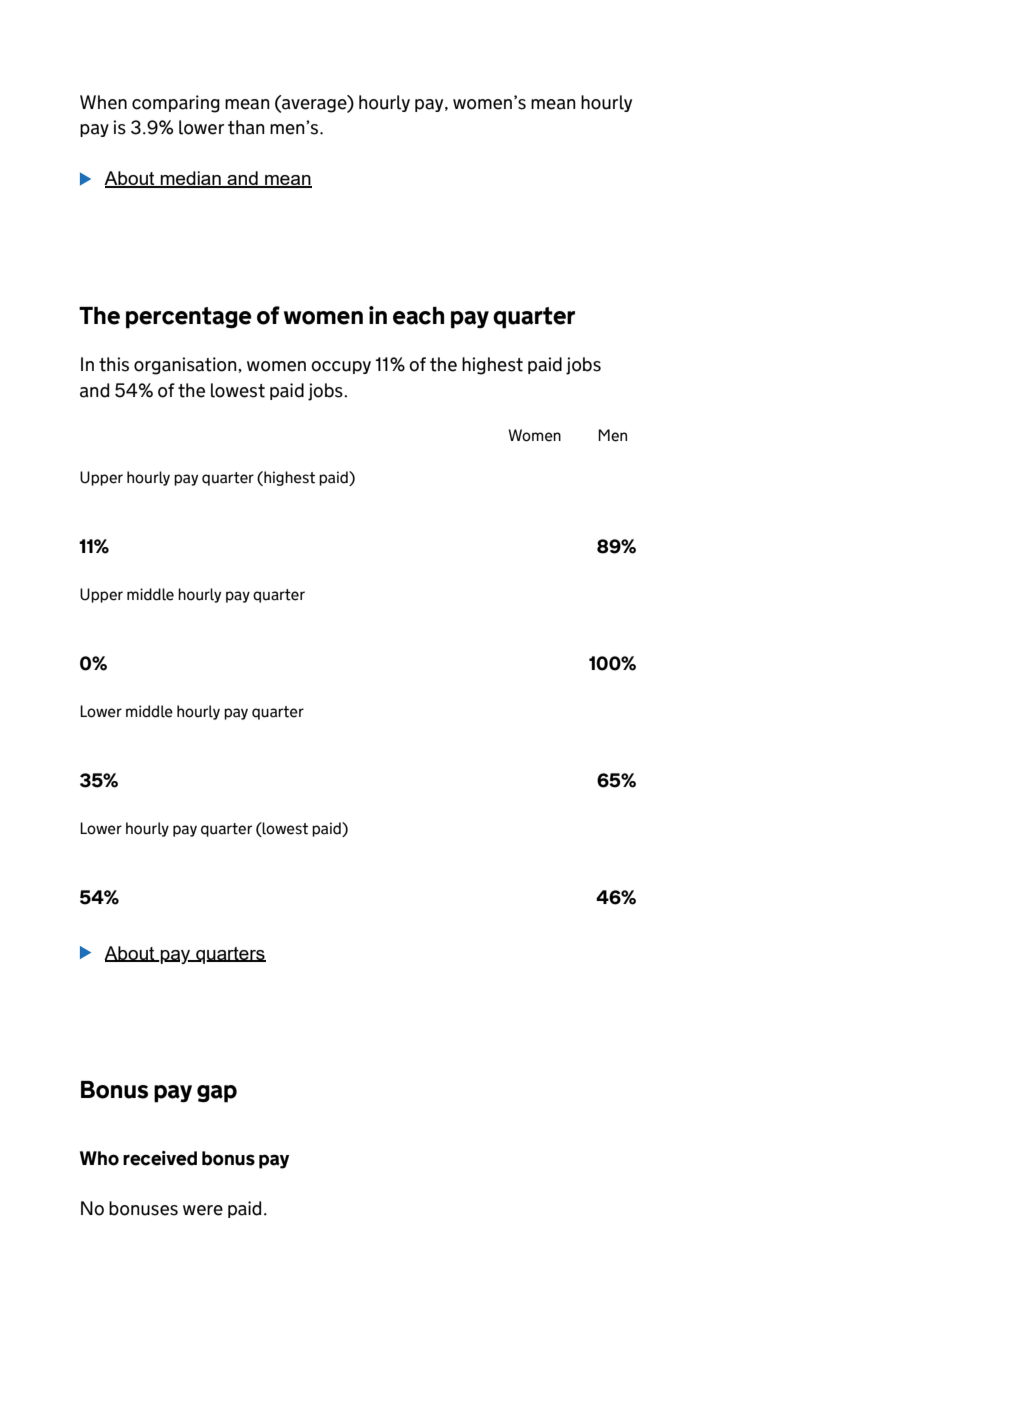  I want to click on each, so click(418, 316).
